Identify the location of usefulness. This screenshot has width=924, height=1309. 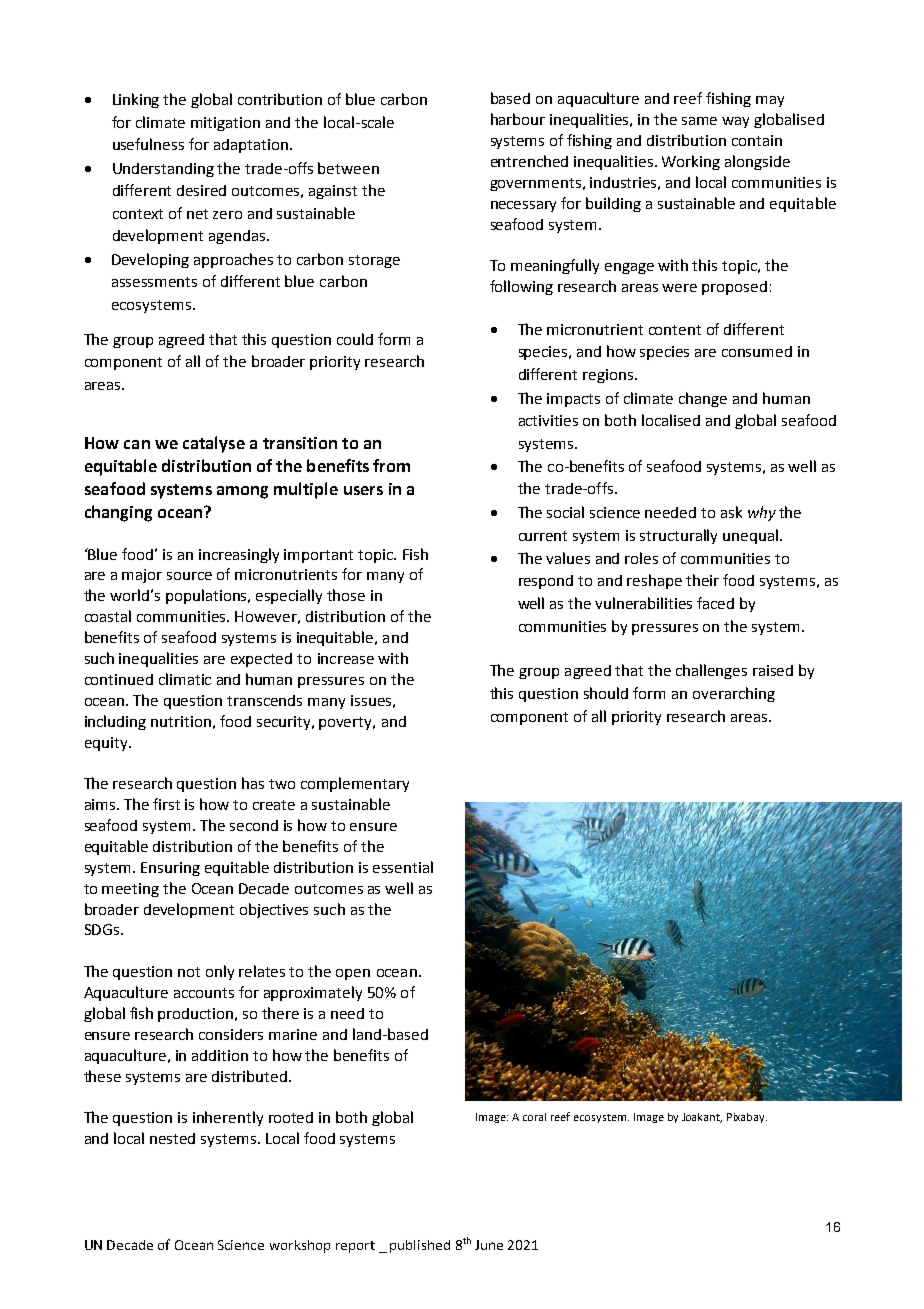
(148, 144).
